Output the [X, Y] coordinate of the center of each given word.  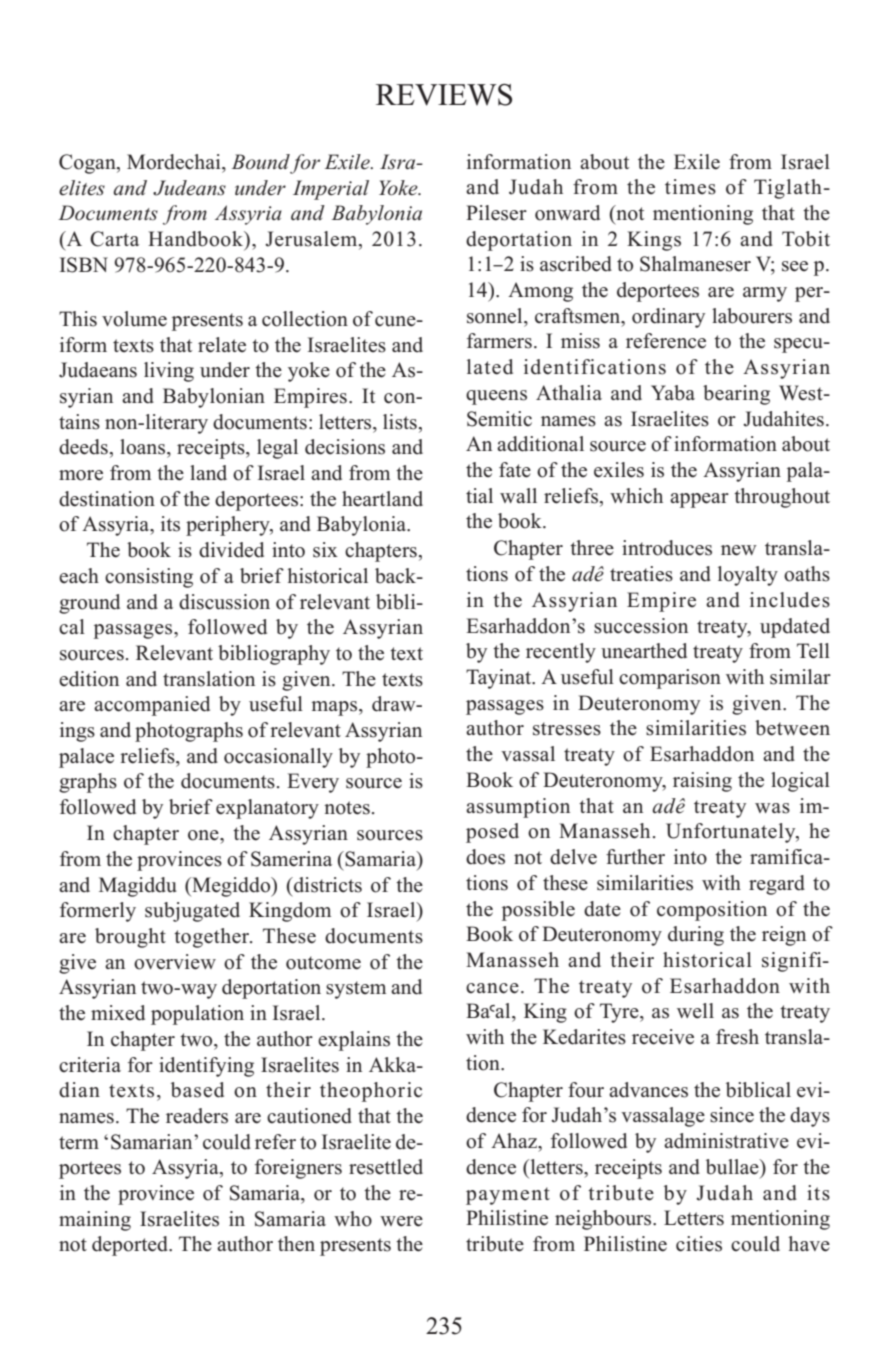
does [485, 857]
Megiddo [231, 887]
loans [144, 447]
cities [699, 1244]
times [690, 187]
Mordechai [175, 162]
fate [515, 470]
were [401, 1221]
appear [699, 500]
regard [777, 885]
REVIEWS [444, 95]
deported [131, 1246]
